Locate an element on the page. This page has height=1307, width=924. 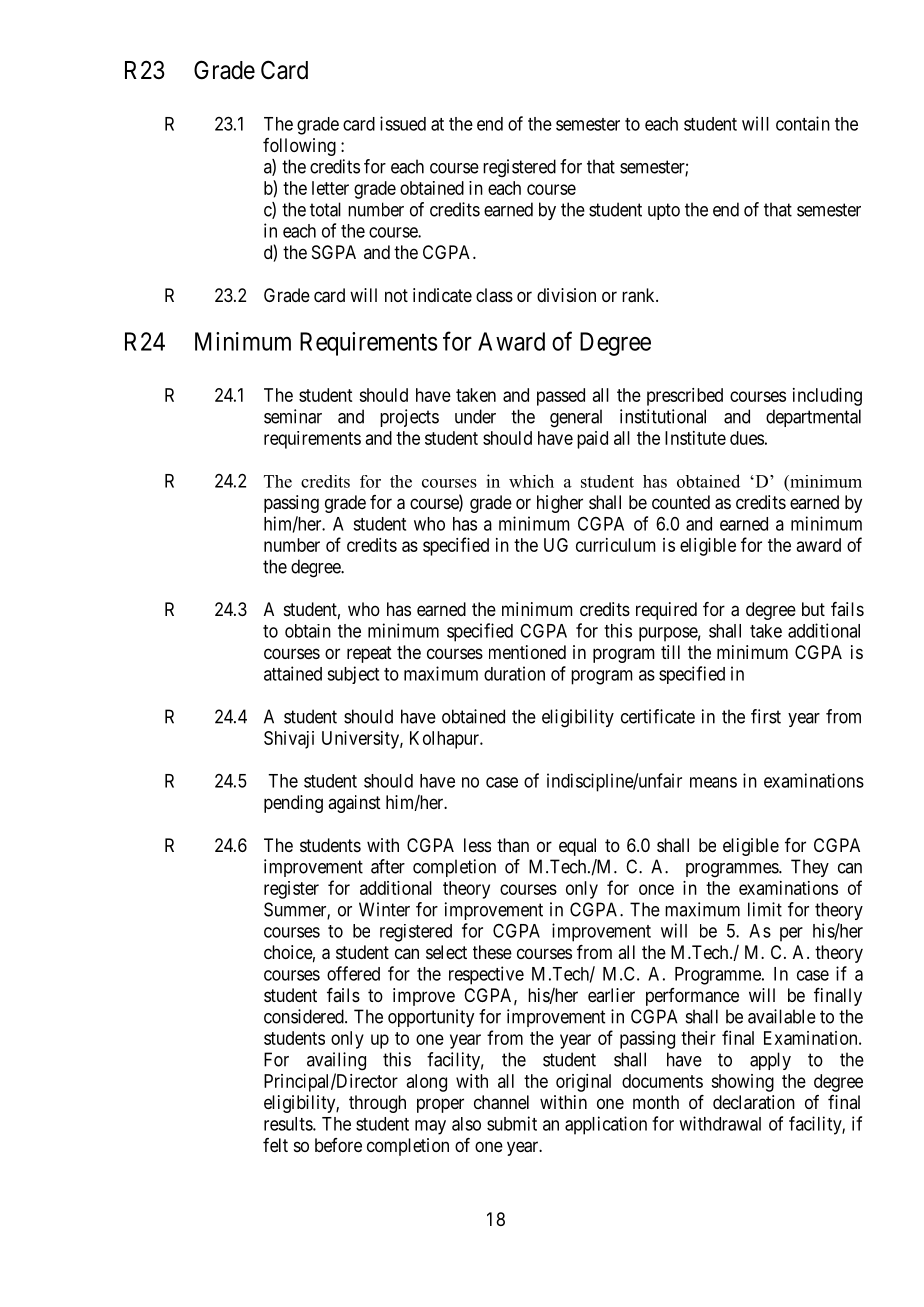
means is located at coordinates (713, 782).
